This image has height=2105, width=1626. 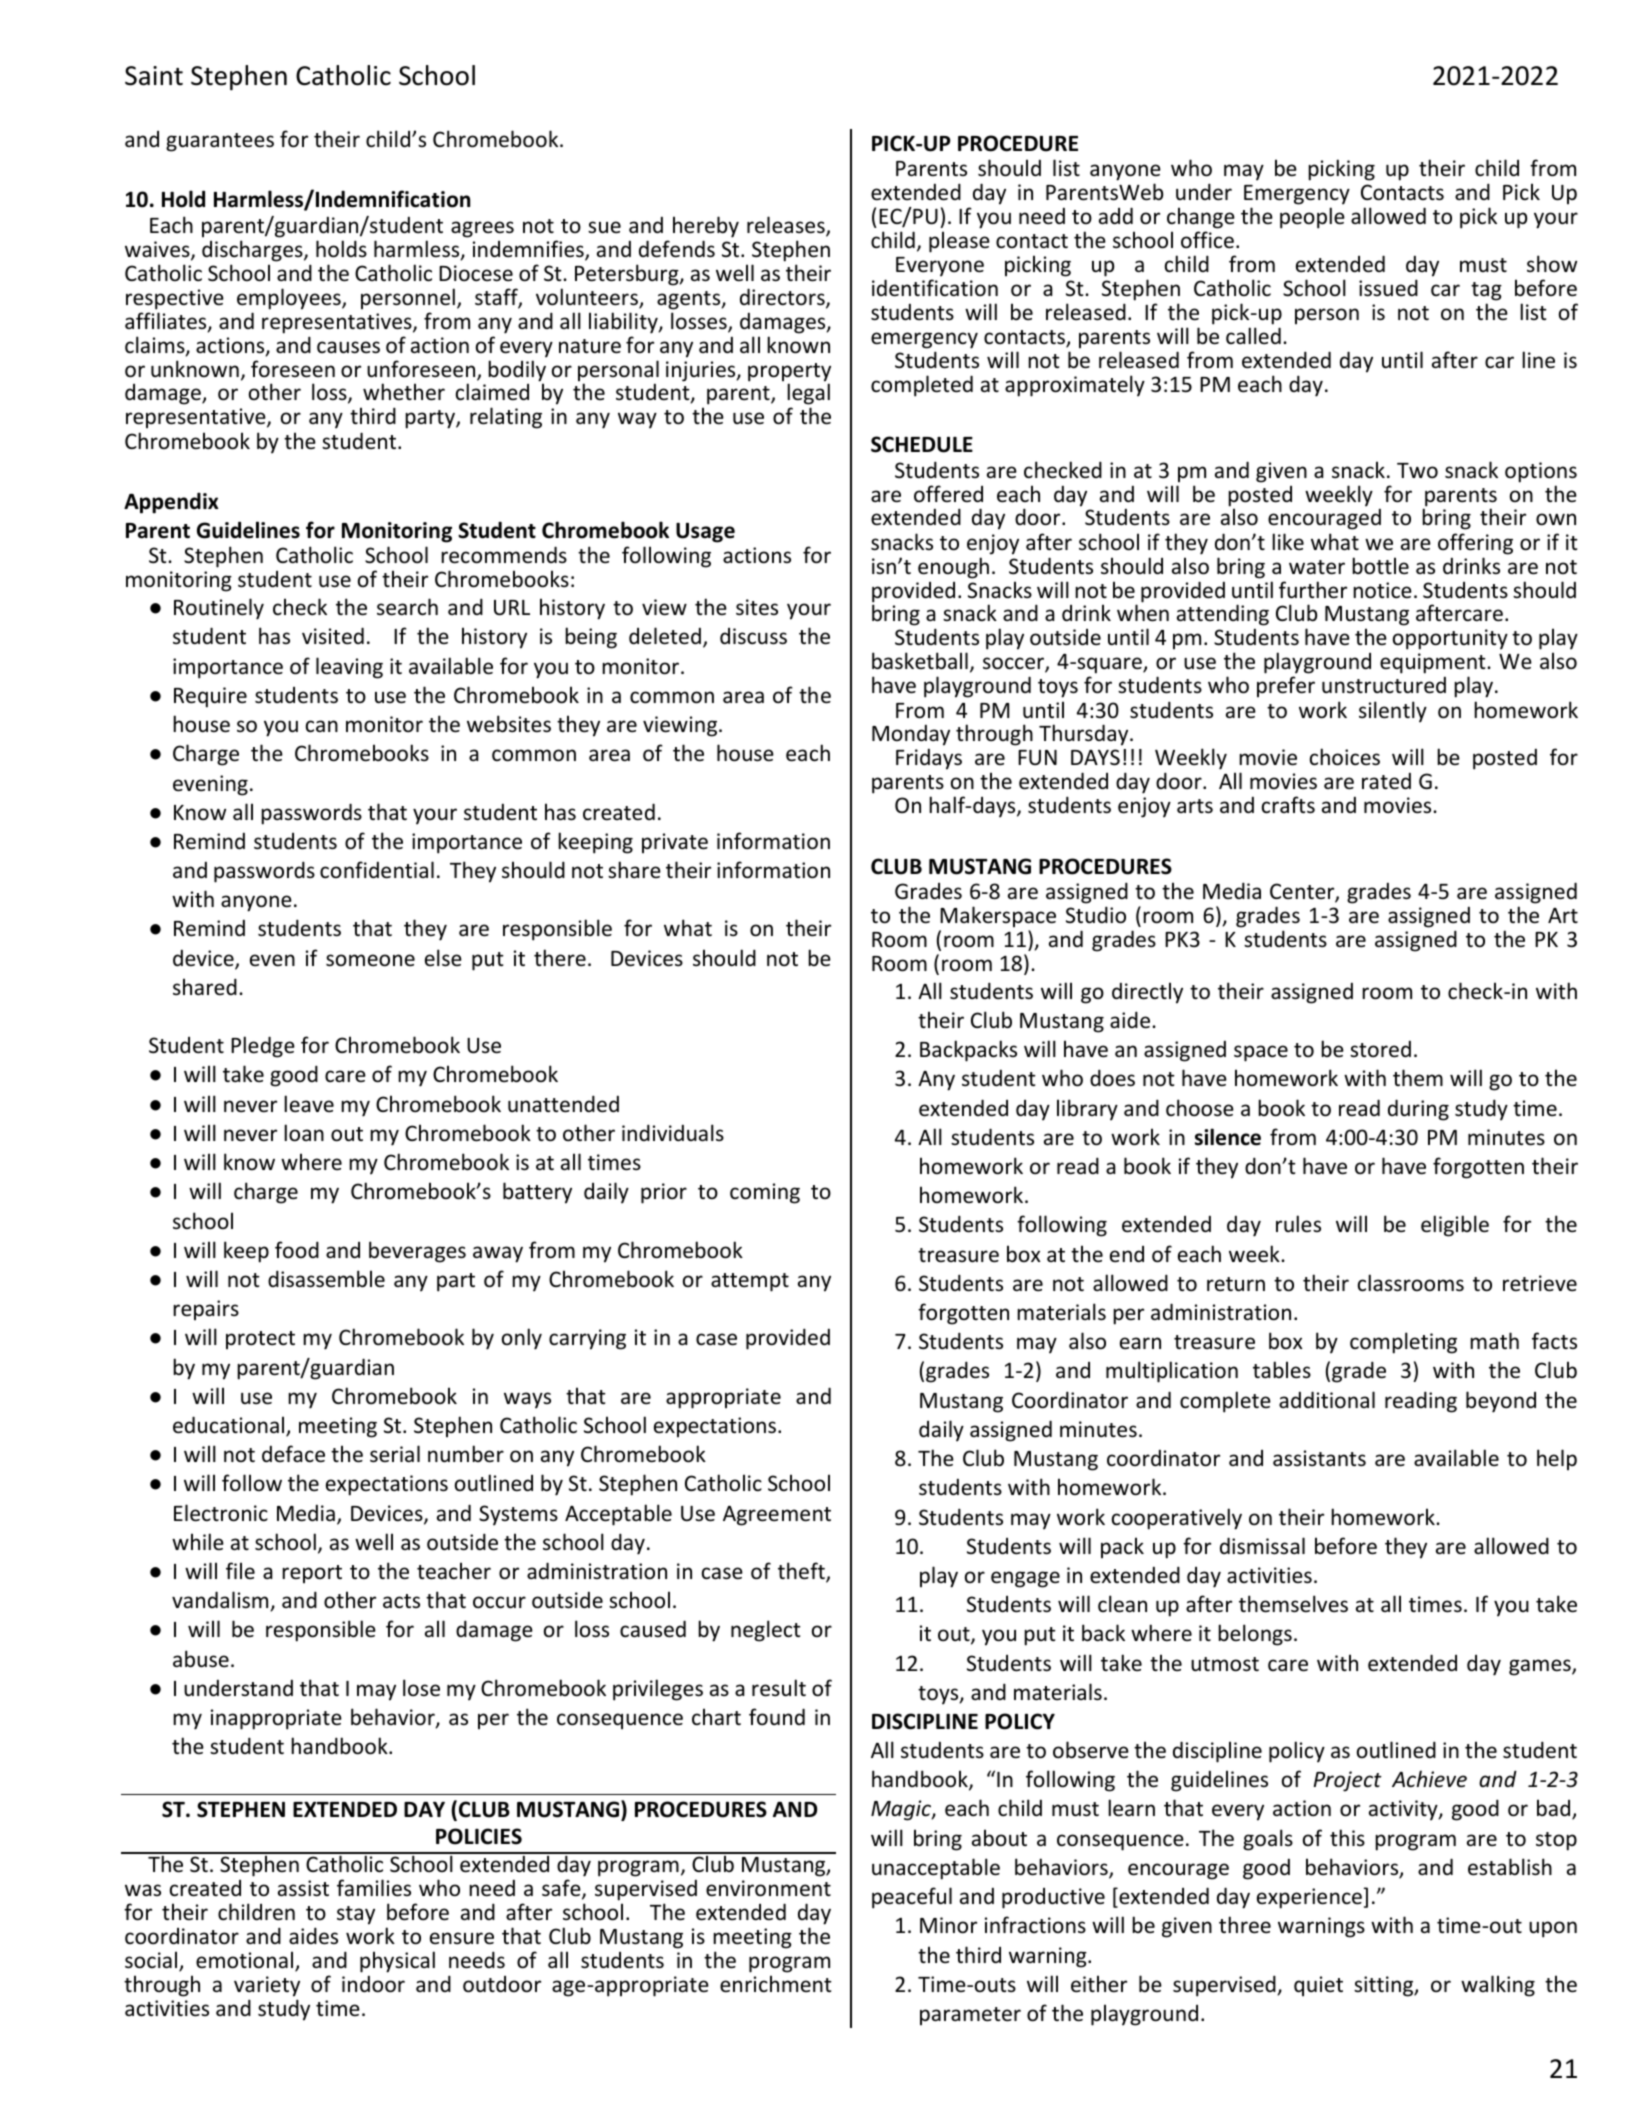 I want to click on confidential, so click(x=377, y=870).
